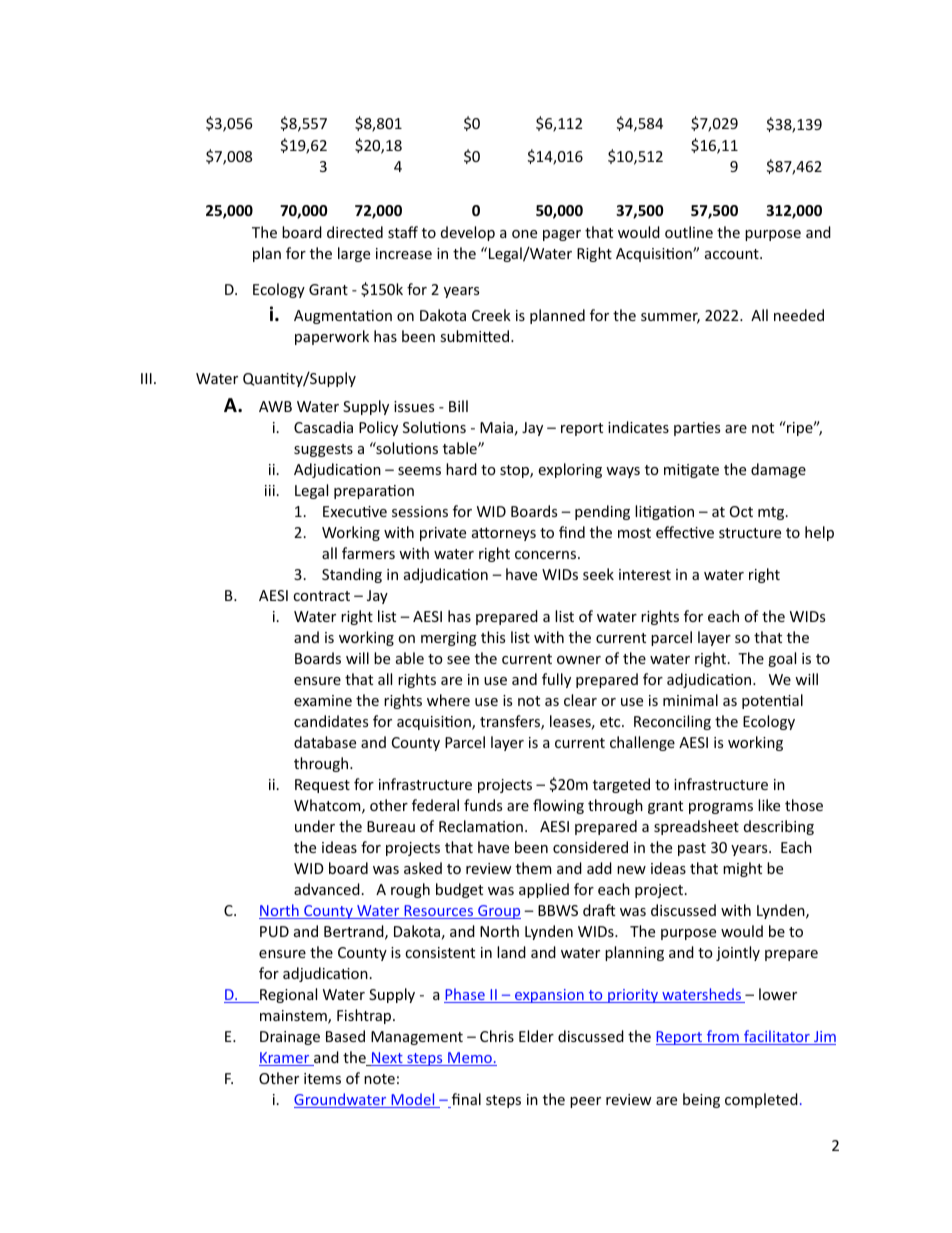 The width and height of the screenshot is (952, 1233). What do you see at coordinates (562, 235) in the screenshot?
I see `pager` at bounding box center [562, 235].
